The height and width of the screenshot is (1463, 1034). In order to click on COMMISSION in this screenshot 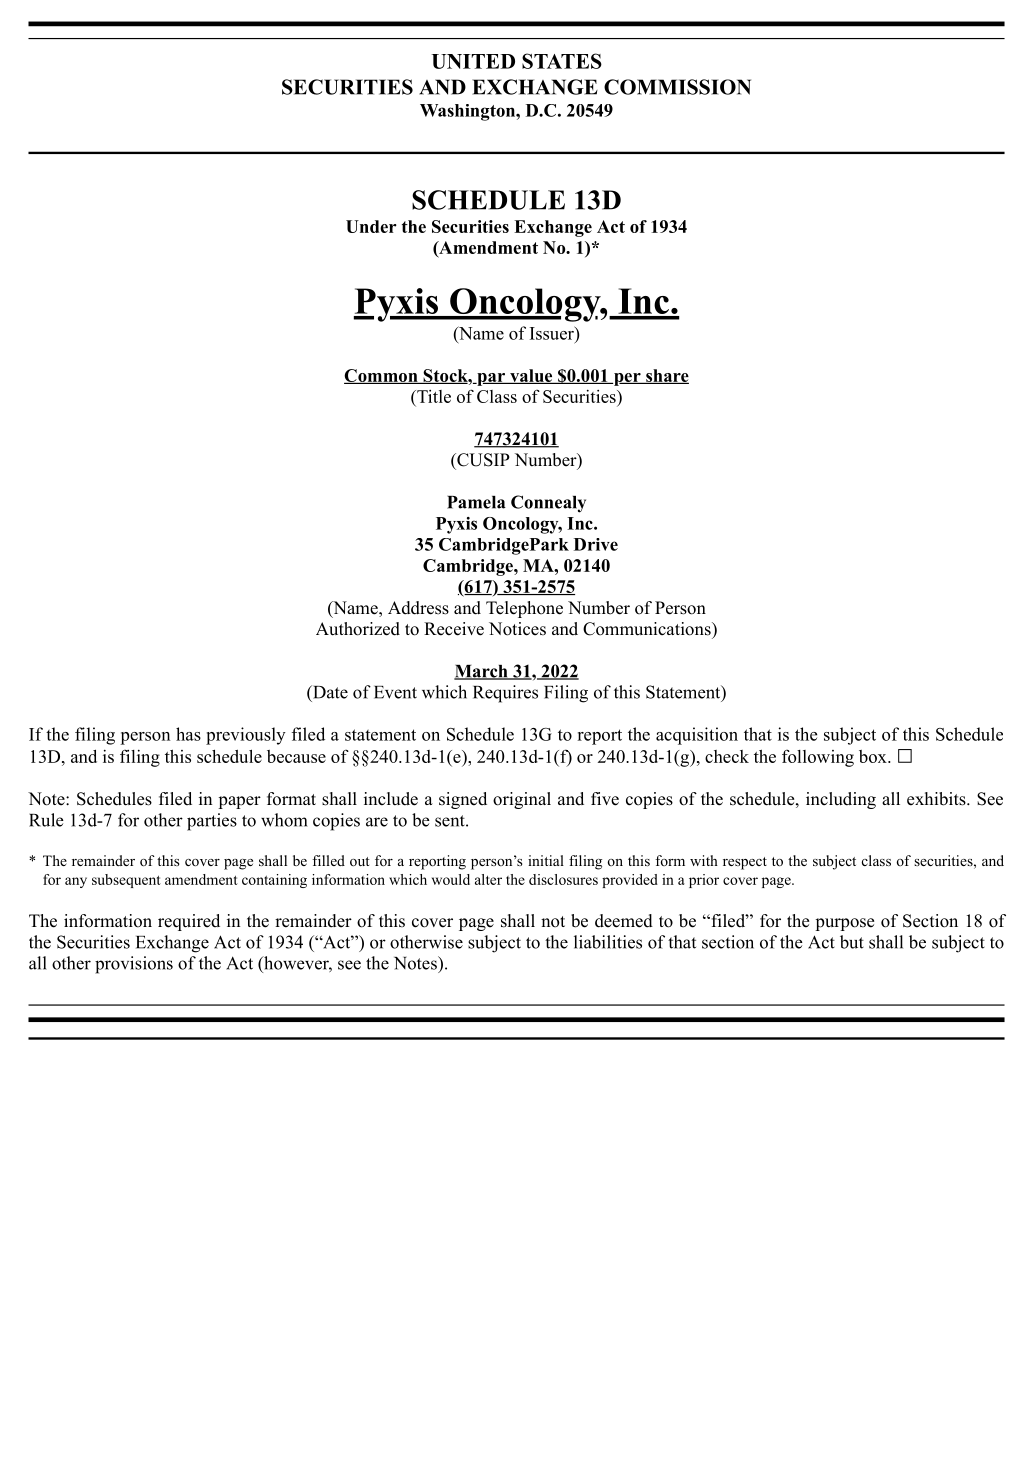, I will do `click(677, 87)`.
